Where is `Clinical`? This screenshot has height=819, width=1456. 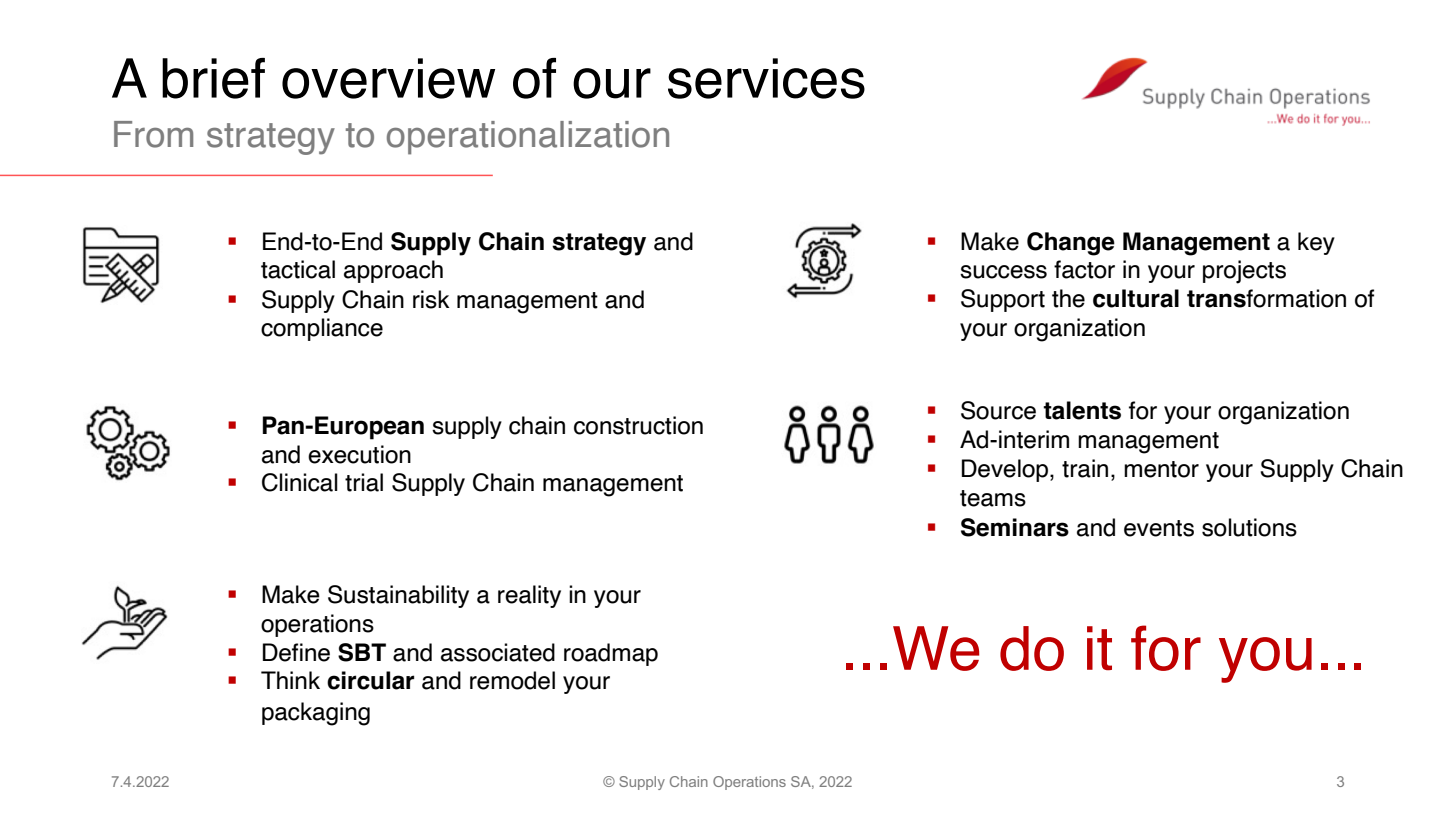 Clinical is located at coordinates (300, 482).
